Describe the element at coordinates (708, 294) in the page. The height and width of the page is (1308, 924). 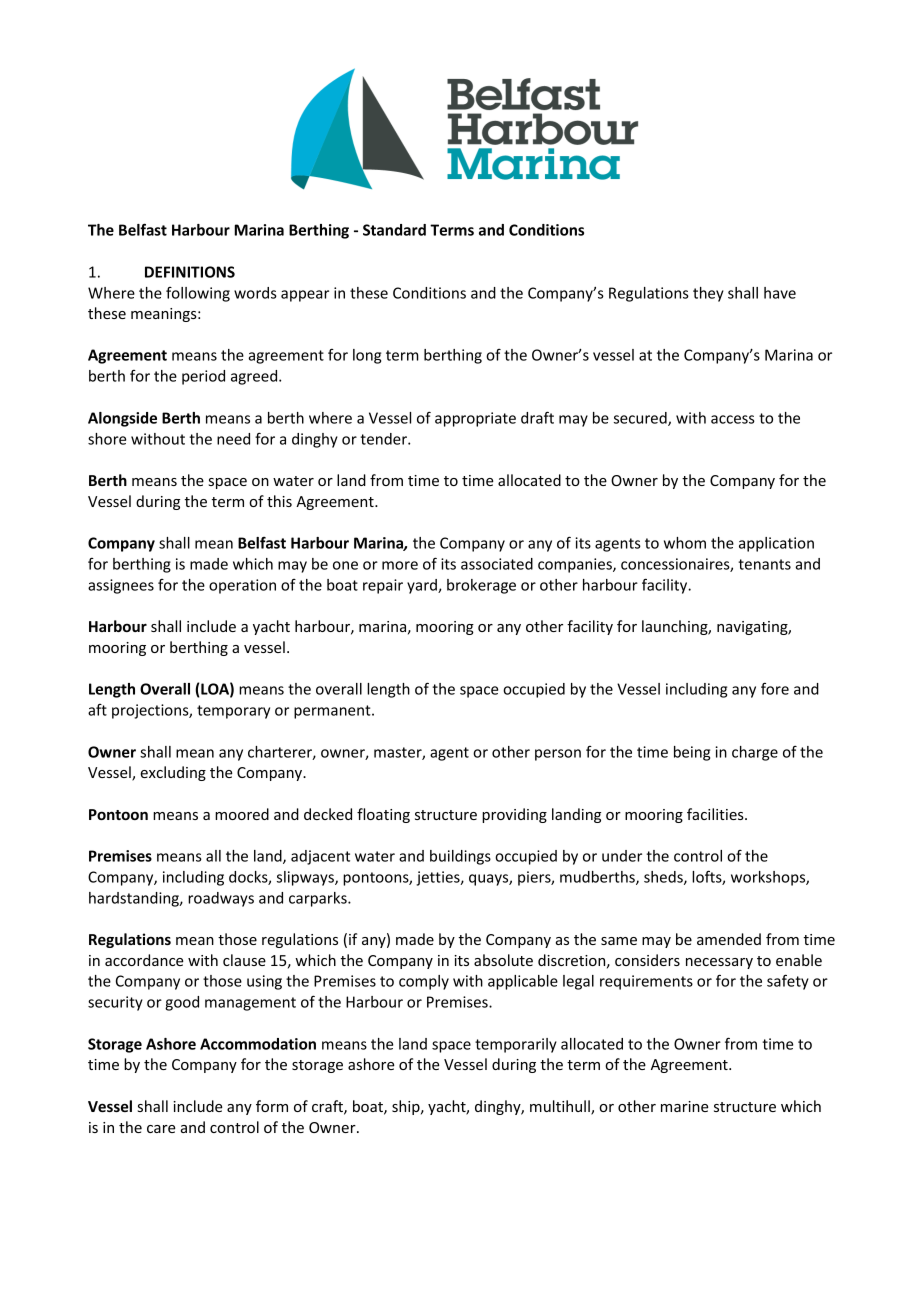
I see `they` at that location.
